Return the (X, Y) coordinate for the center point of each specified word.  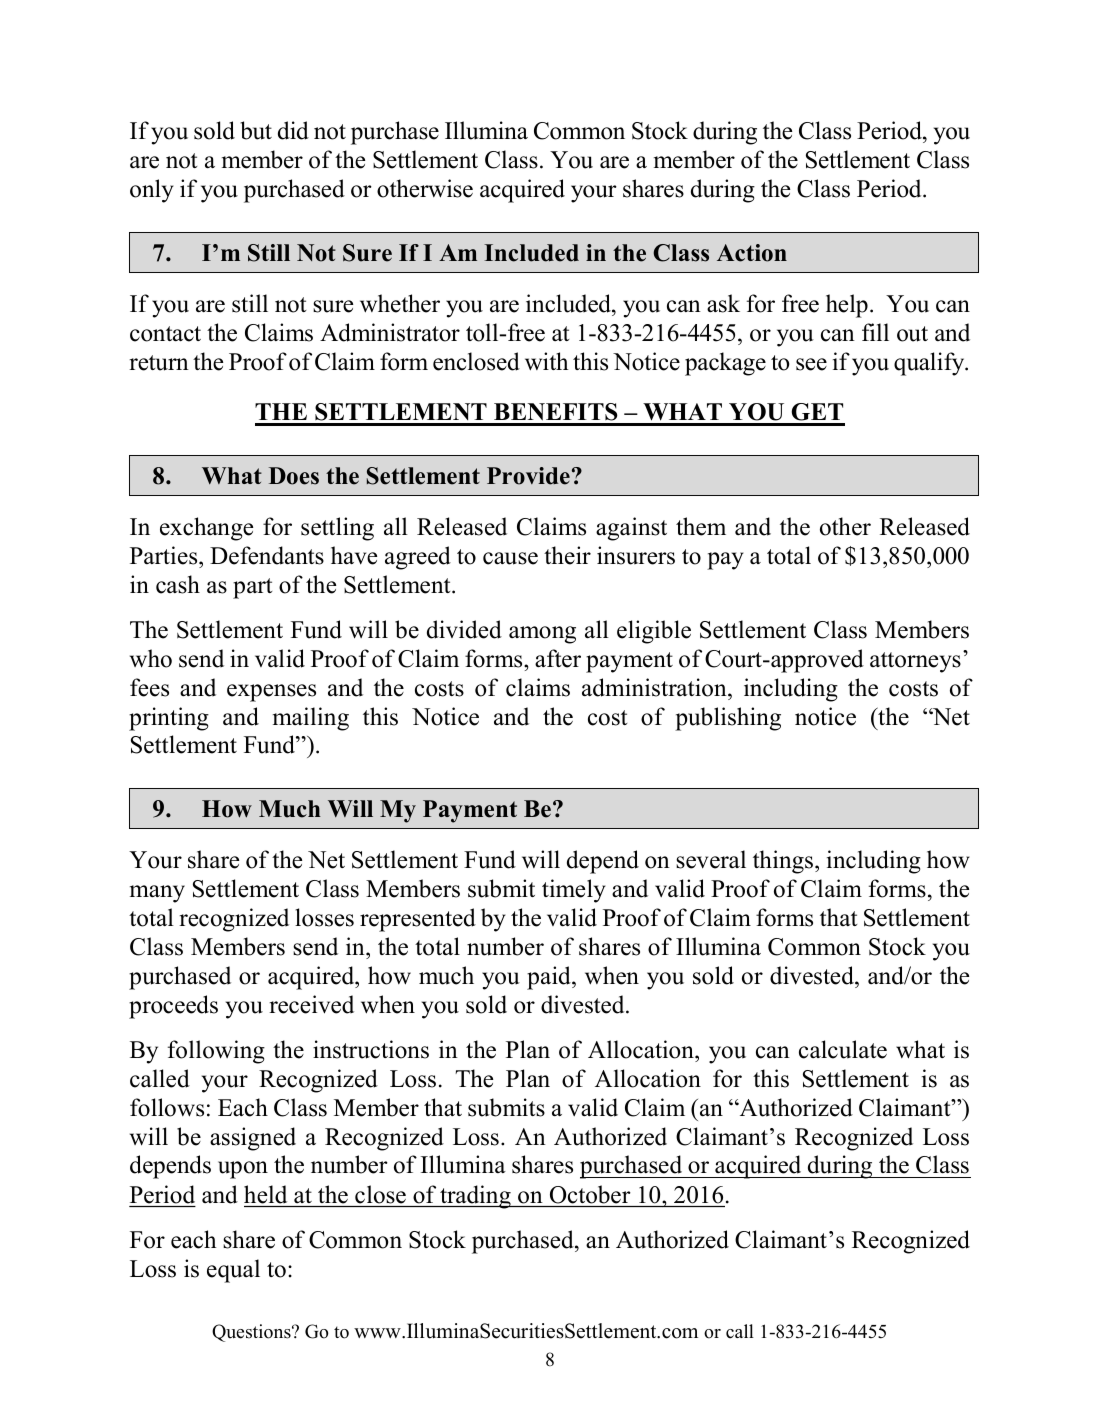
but (256, 130)
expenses (271, 693)
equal (233, 1271)
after (558, 658)
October (590, 1194)
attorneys (915, 662)
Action (752, 253)
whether (400, 303)
